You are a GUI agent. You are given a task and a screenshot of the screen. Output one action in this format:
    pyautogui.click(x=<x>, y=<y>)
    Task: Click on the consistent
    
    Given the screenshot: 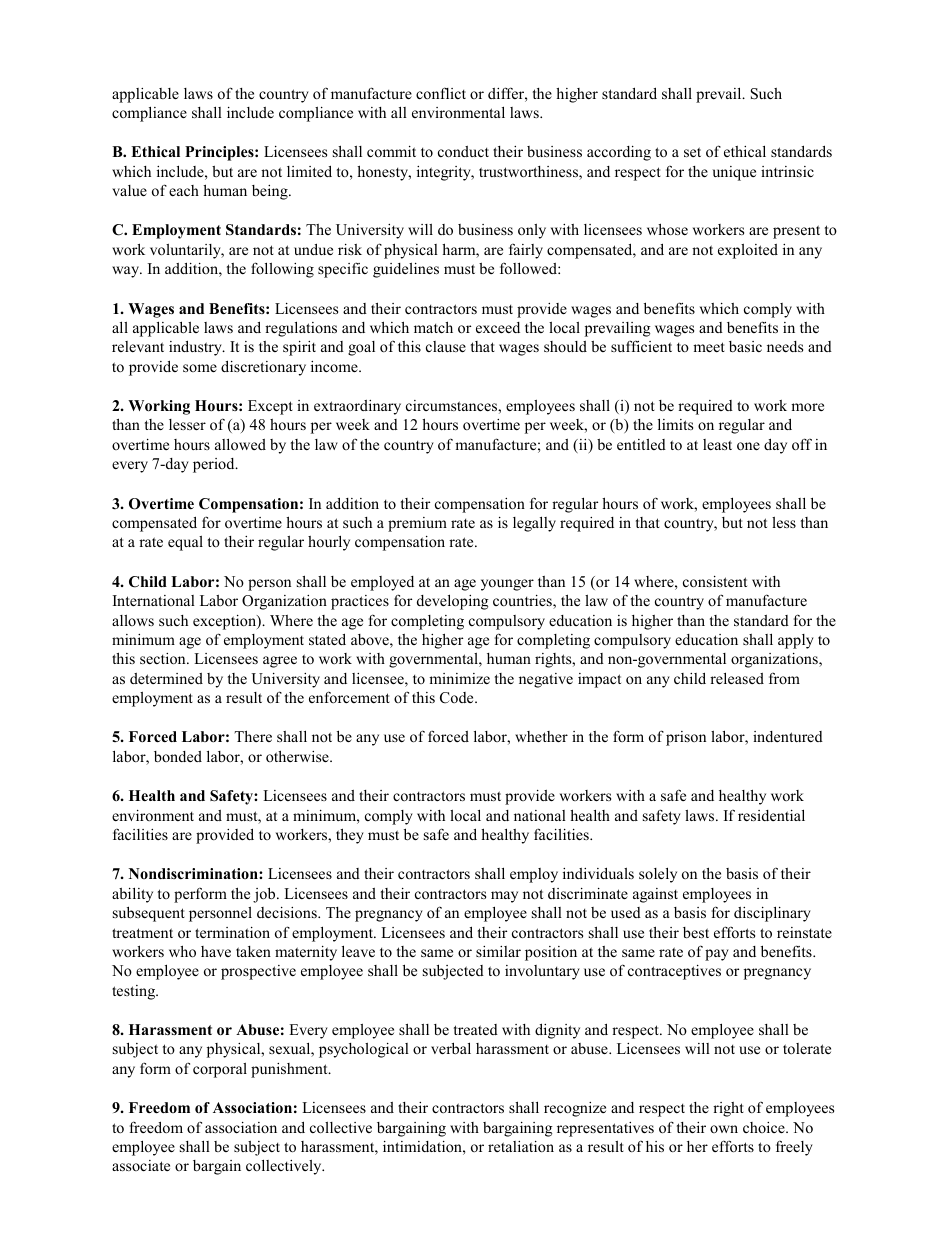 What is the action you would take?
    pyautogui.click(x=715, y=581)
